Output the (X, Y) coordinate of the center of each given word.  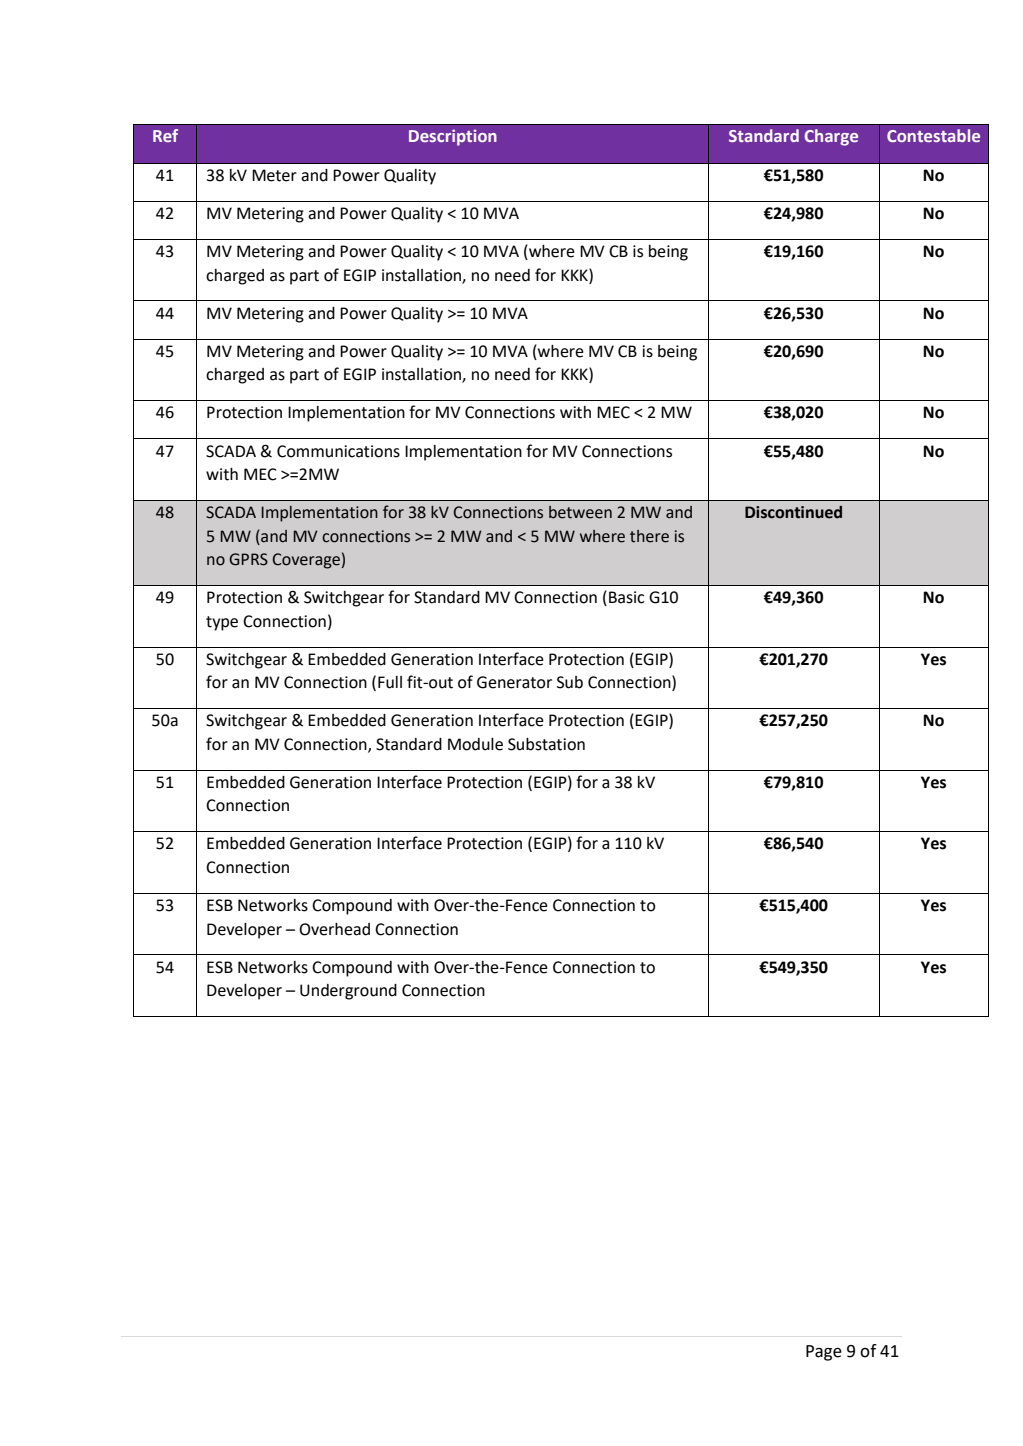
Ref (165, 135)
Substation (546, 744)
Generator (514, 682)
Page (824, 1353)
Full (390, 682)
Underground (348, 992)
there (649, 536)
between (580, 512)
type (222, 623)
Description (453, 137)
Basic (627, 597)
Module (475, 744)
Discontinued (793, 512)
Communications (338, 451)
